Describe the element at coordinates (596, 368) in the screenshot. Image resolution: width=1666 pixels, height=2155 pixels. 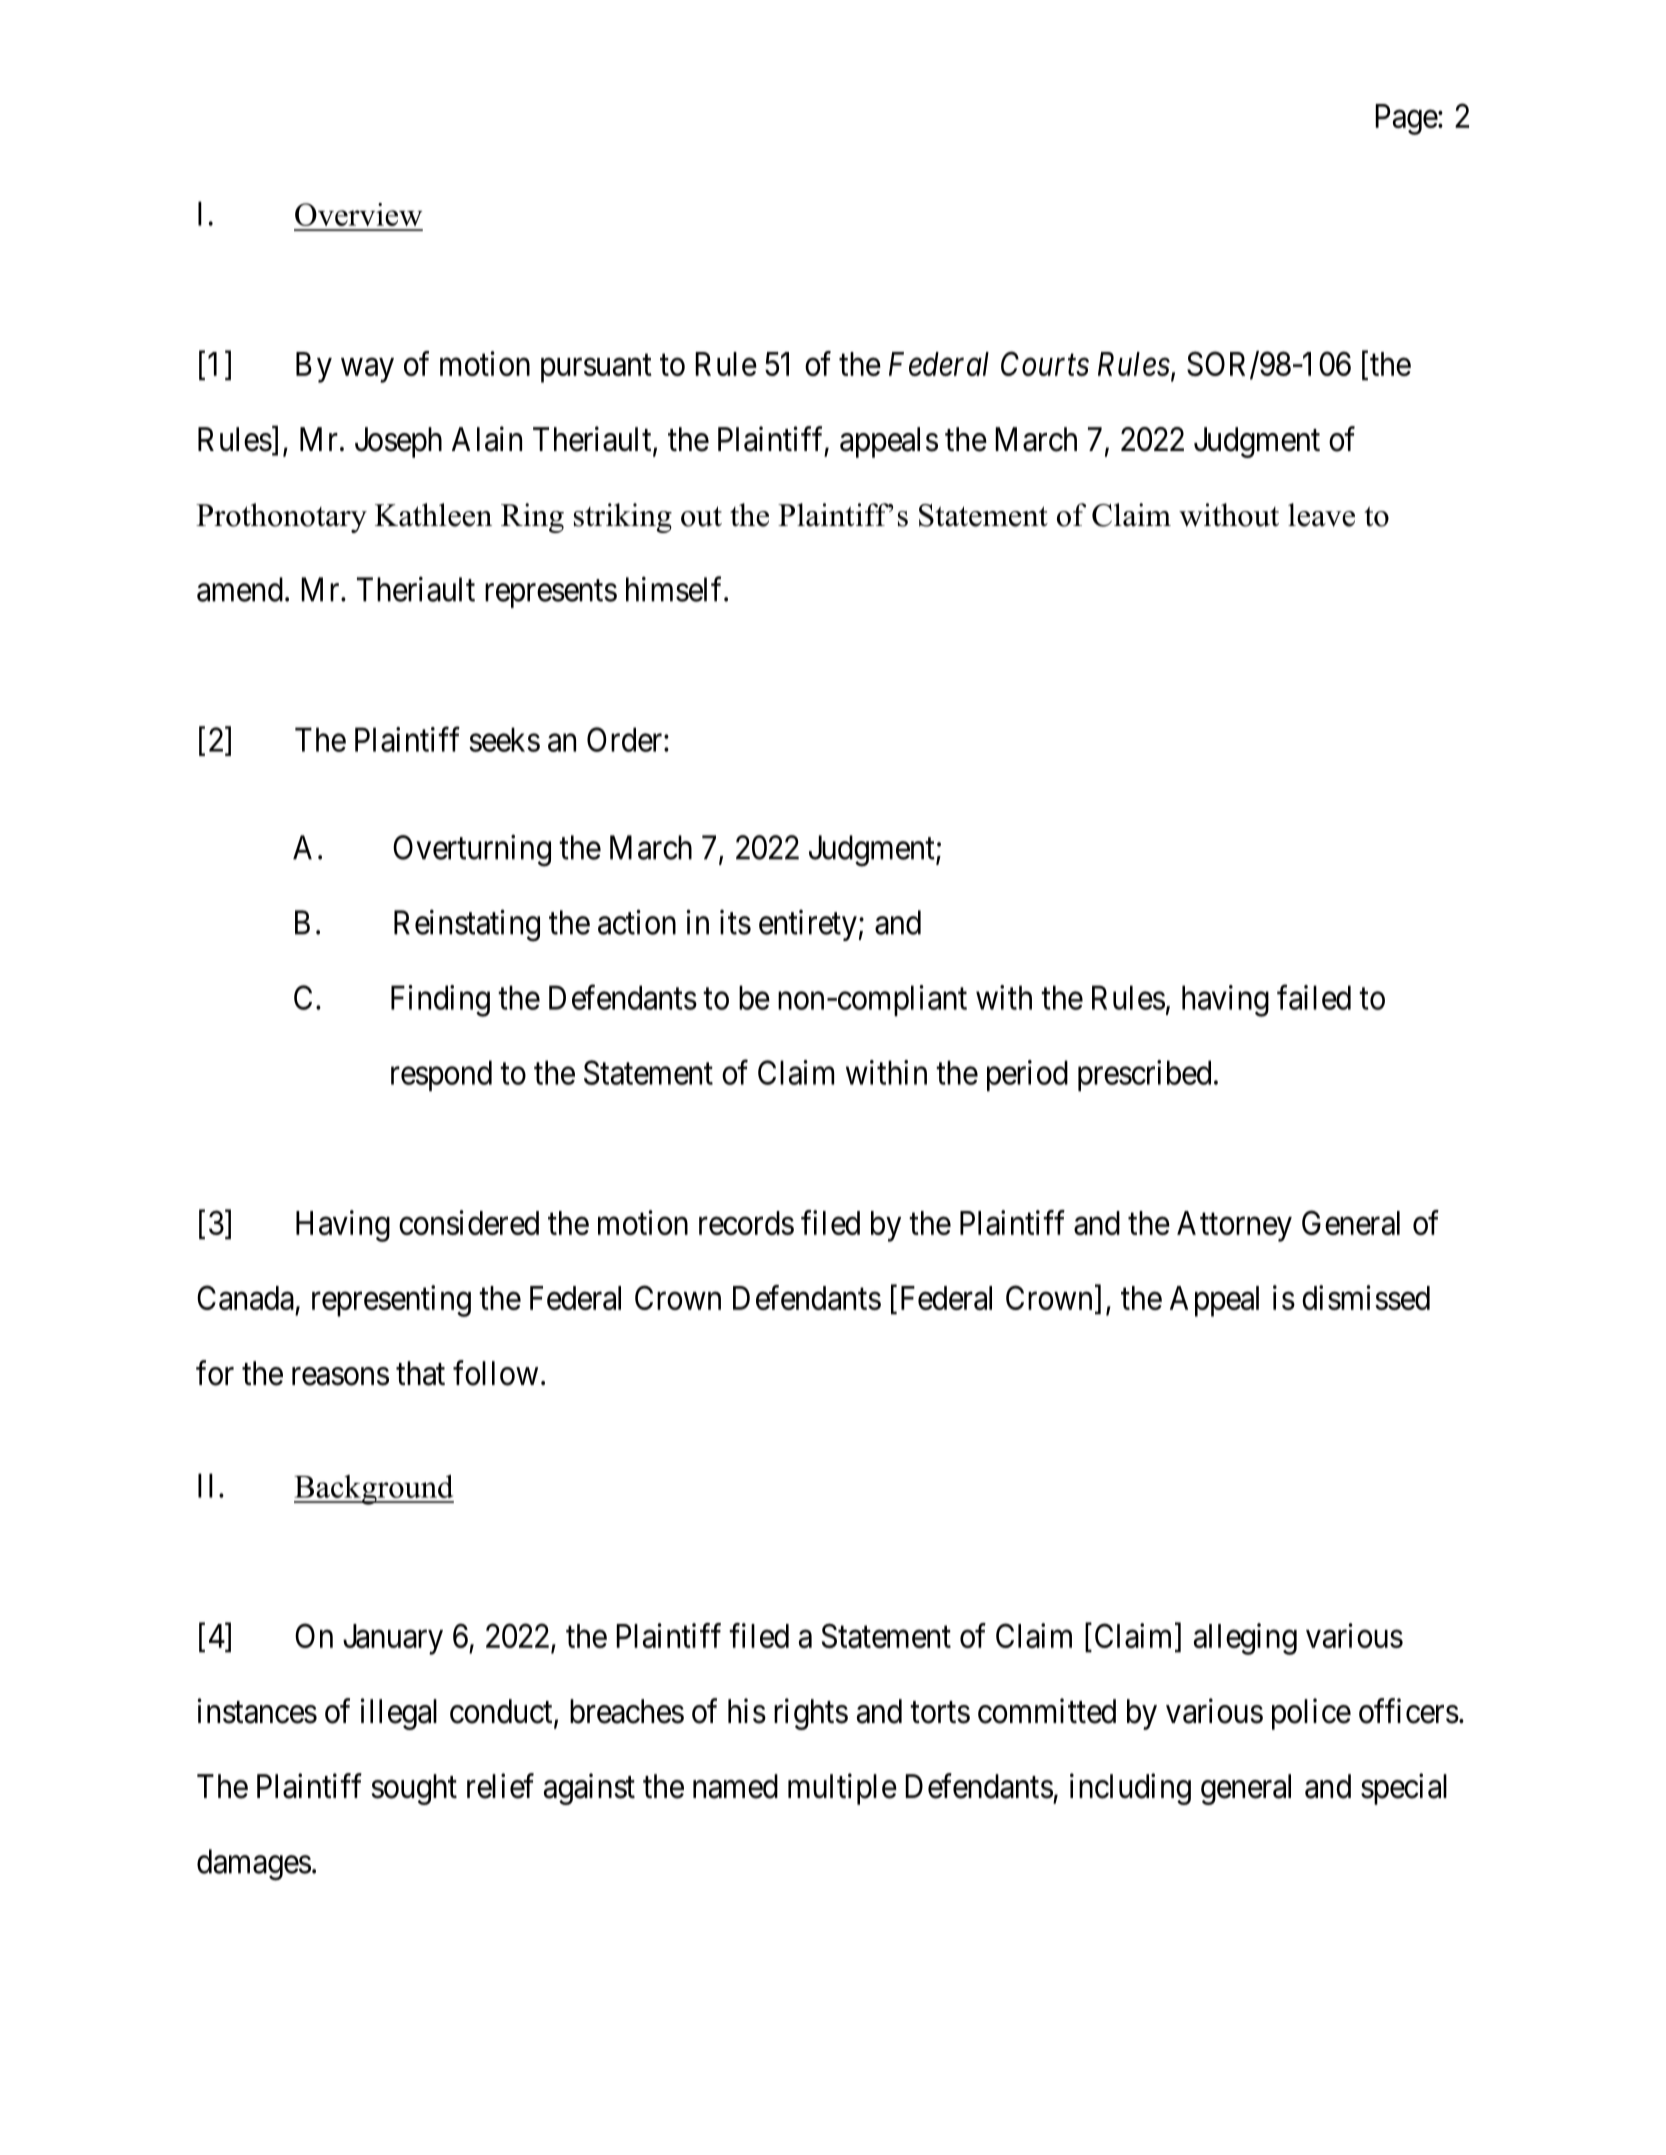
I see `pursuant` at that location.
